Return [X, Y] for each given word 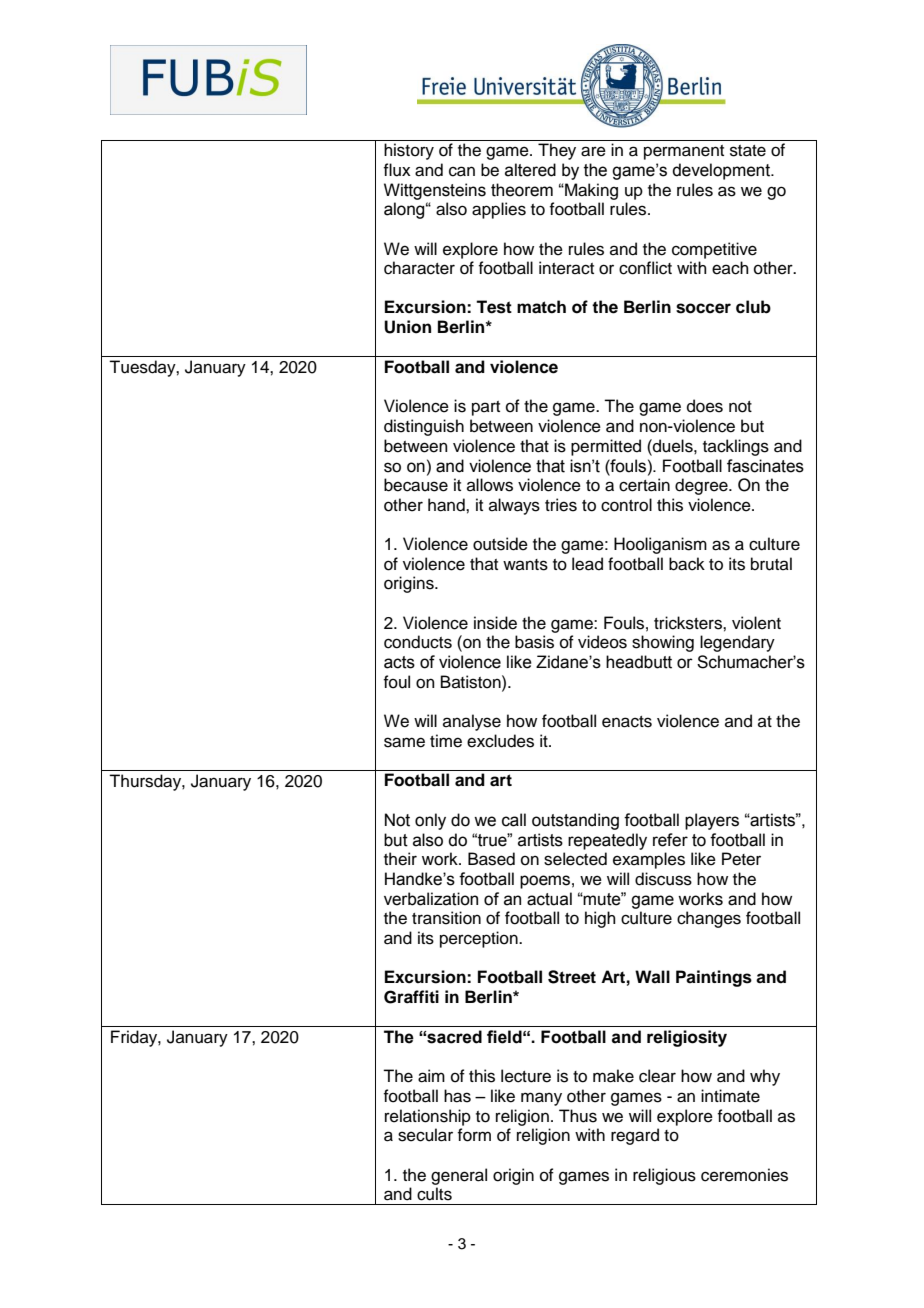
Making [590, 191]
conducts [418, 642]
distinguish [424, 427]
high [600, 919]
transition [446, 918]
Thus [578, 1116]
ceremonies [744, 1175]
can [462, 171]
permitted [606, 447]
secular [425, 1135]
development [722, 171]
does [705, 406]
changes [709, 919]
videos [602, 642]
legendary [737, 643]
